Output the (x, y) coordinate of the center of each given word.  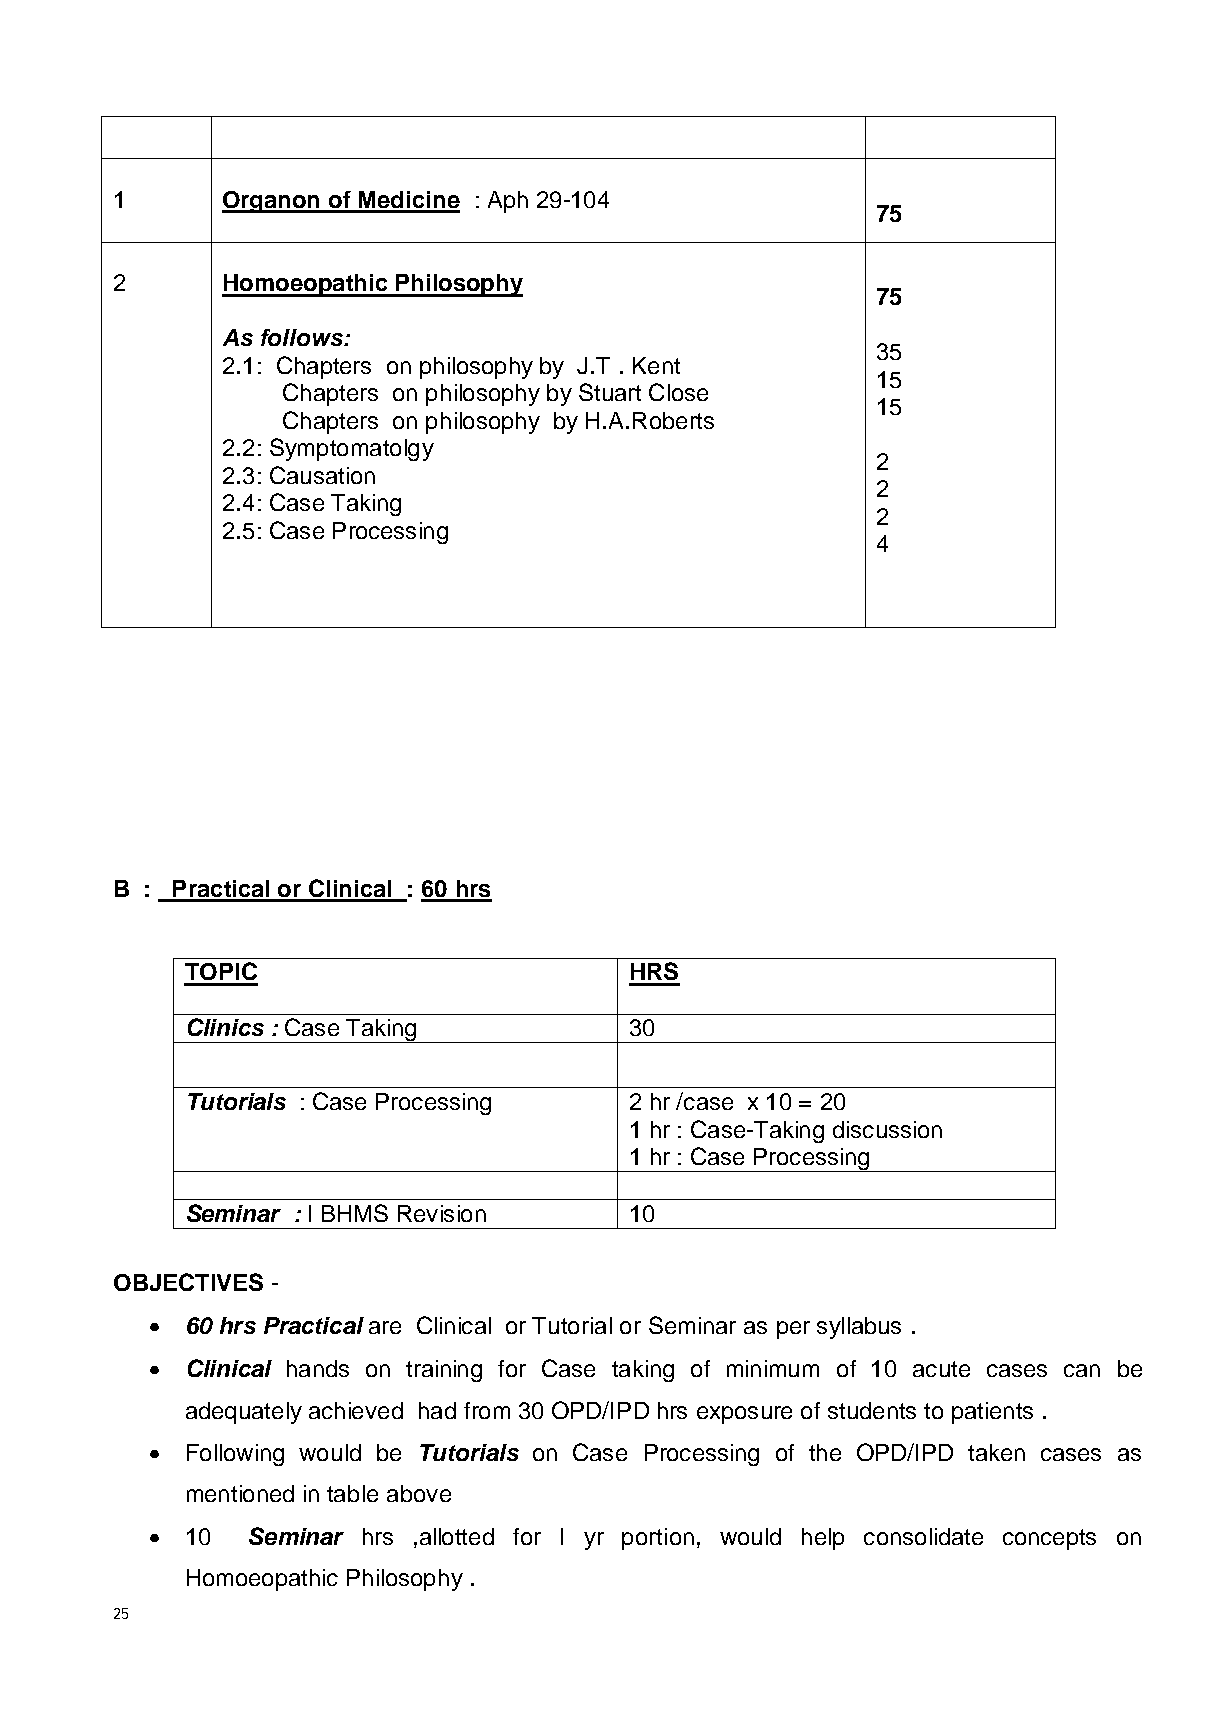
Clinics (226, 1027)
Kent (656, 365)
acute (941, 1369)
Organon (272, 202)
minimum (773, 1368)
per (793, 1330)
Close (678, 392)
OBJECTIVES (188, 1282)
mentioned (240, 1493)
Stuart (610, 392)
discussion (887, 1129)
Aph (508, 202)
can (1082, 1370)
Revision (442, 1213)
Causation (322, 475)
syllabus (859, 1328)
